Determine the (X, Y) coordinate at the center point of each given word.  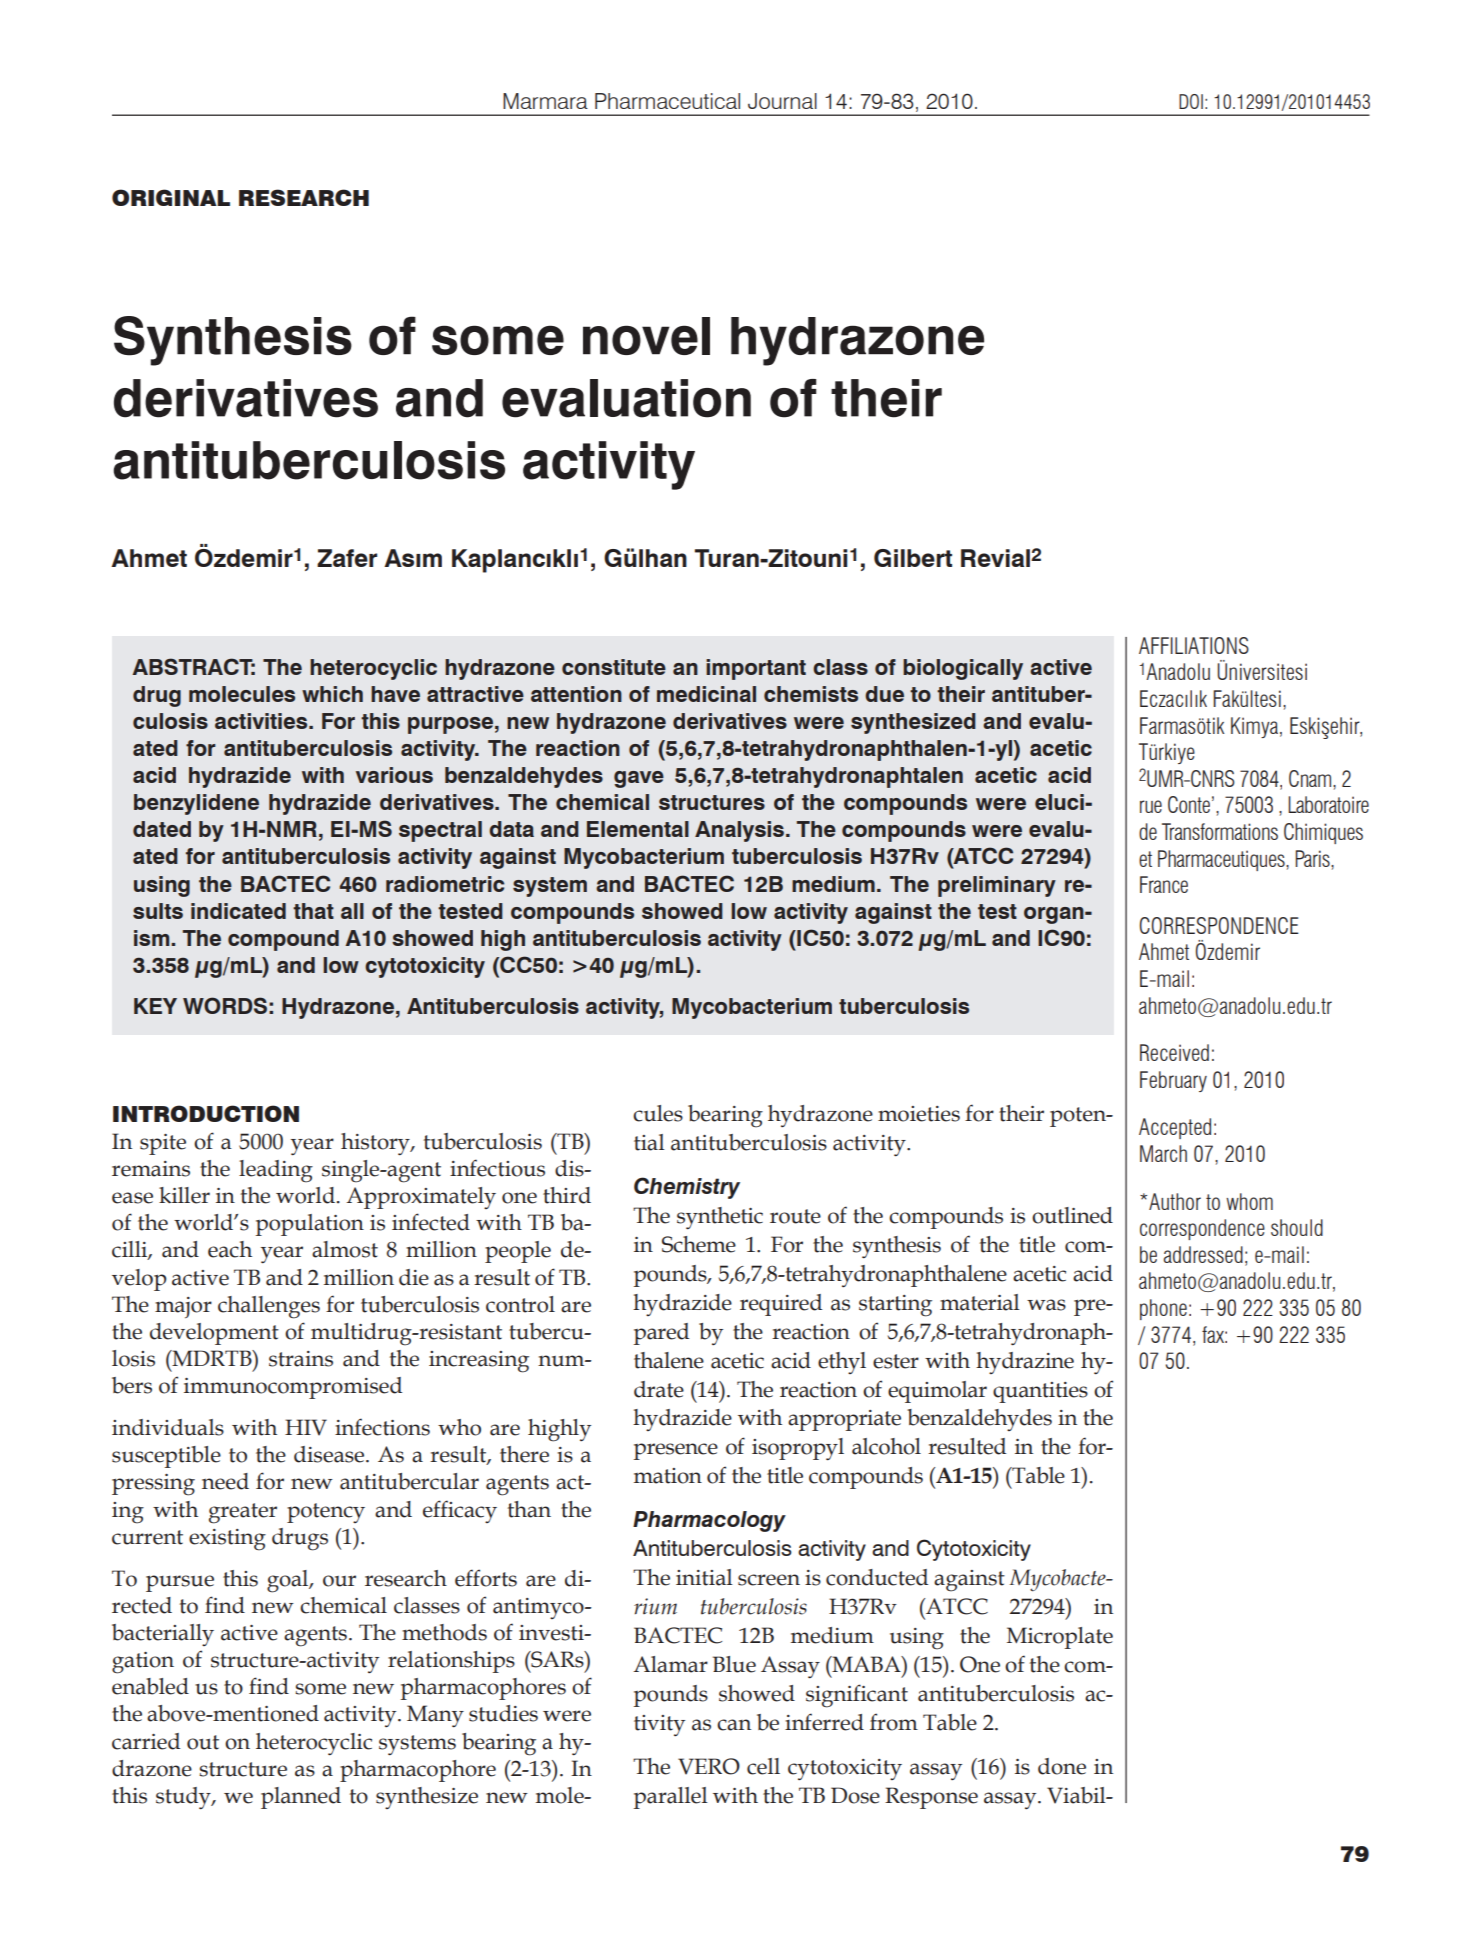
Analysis (741, 831)
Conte (1189, 804)
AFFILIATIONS (1194, 645)
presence (676, 1451)
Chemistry (687, 1188)
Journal (782, 101)
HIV (306, 1427)
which (332, 694)
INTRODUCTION (206, 1113)
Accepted (1175, 1128)
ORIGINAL (171, 197)
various (394, 775)
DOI (1191, 101)
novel (646, 336)
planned (301, 1798)
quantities (1040, 1392)
